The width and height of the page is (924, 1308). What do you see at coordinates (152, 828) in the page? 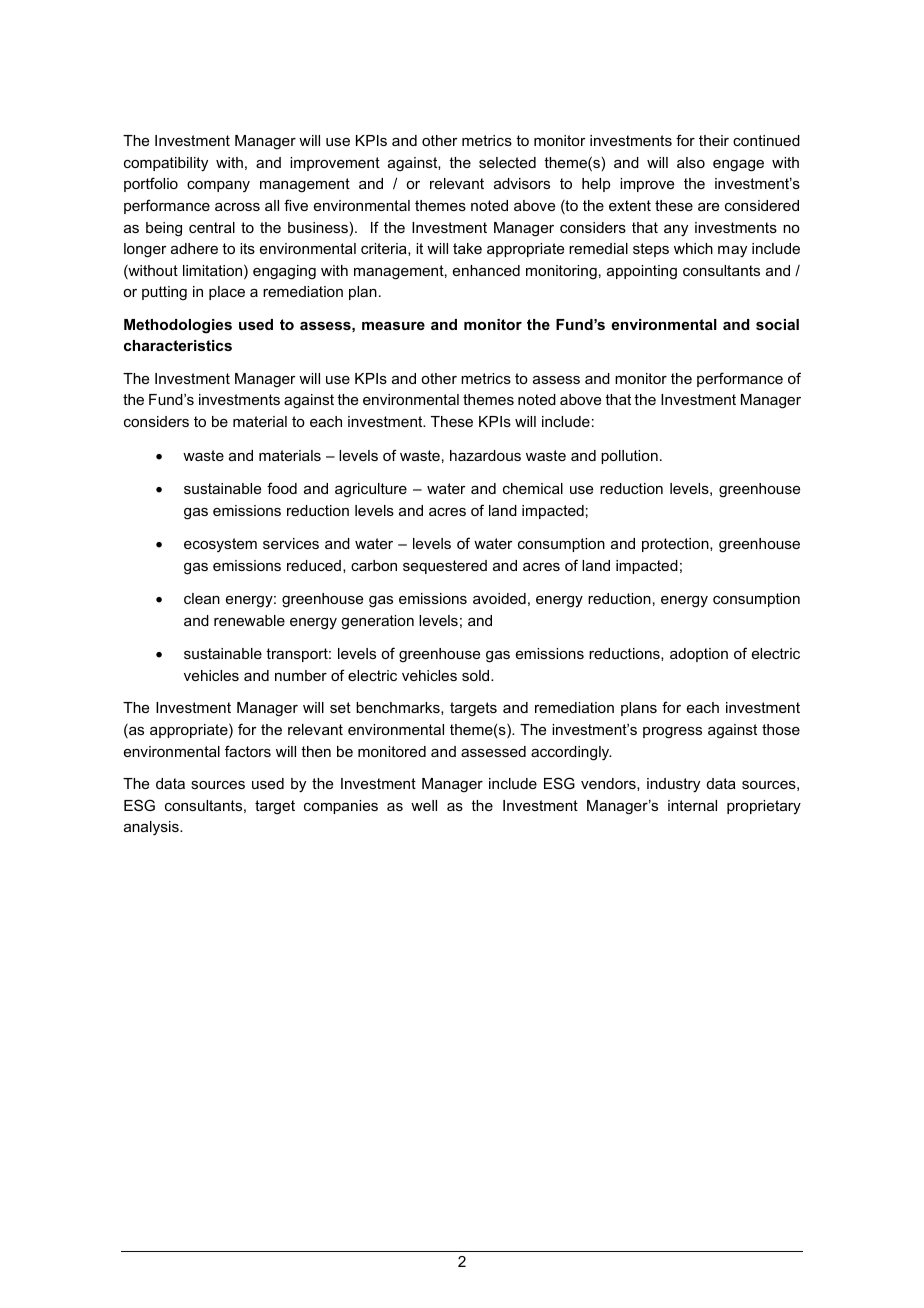
I see `analysis` at bounding box center [152, 828].
